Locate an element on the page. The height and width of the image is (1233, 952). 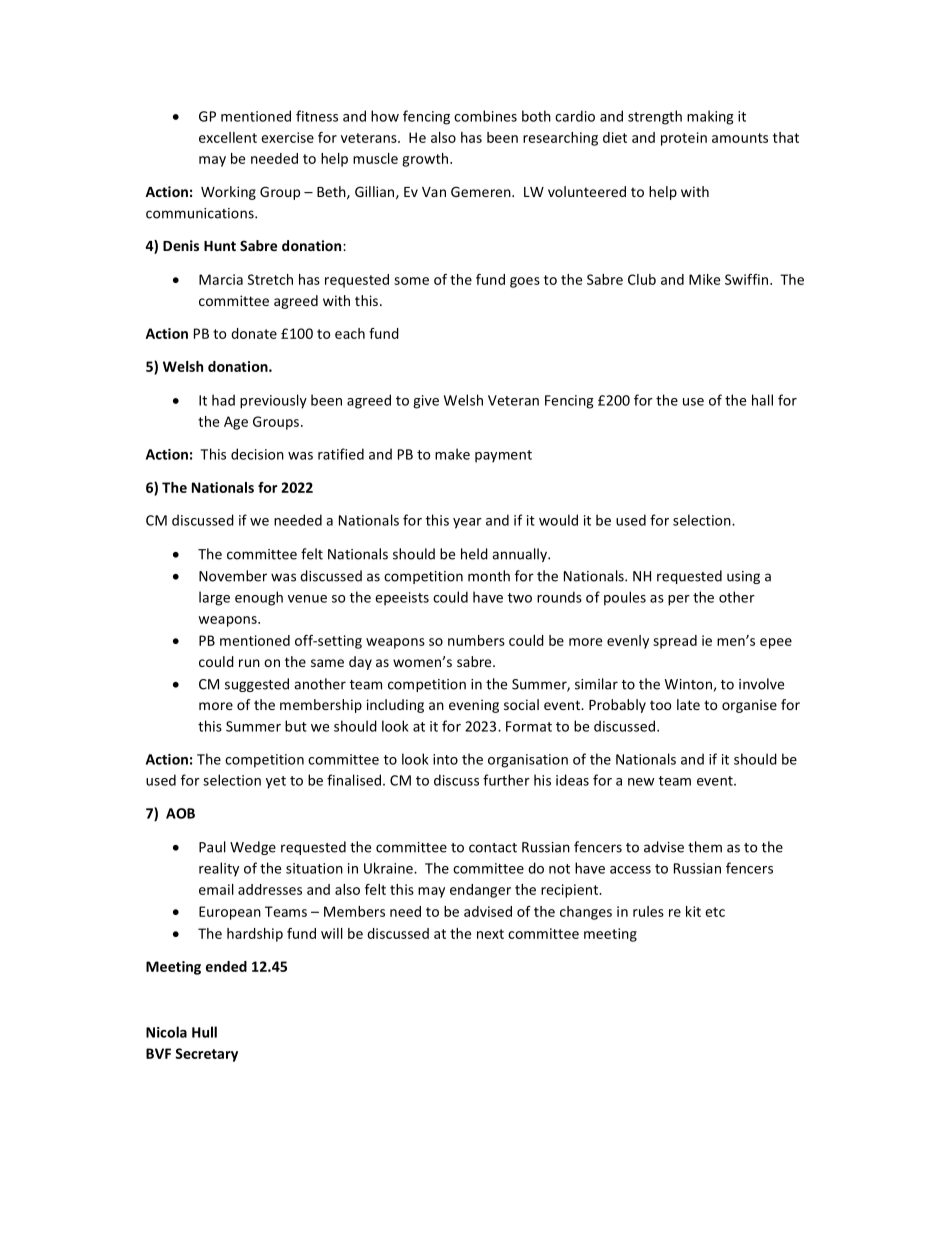
November is located at coordinates (233, 576).
